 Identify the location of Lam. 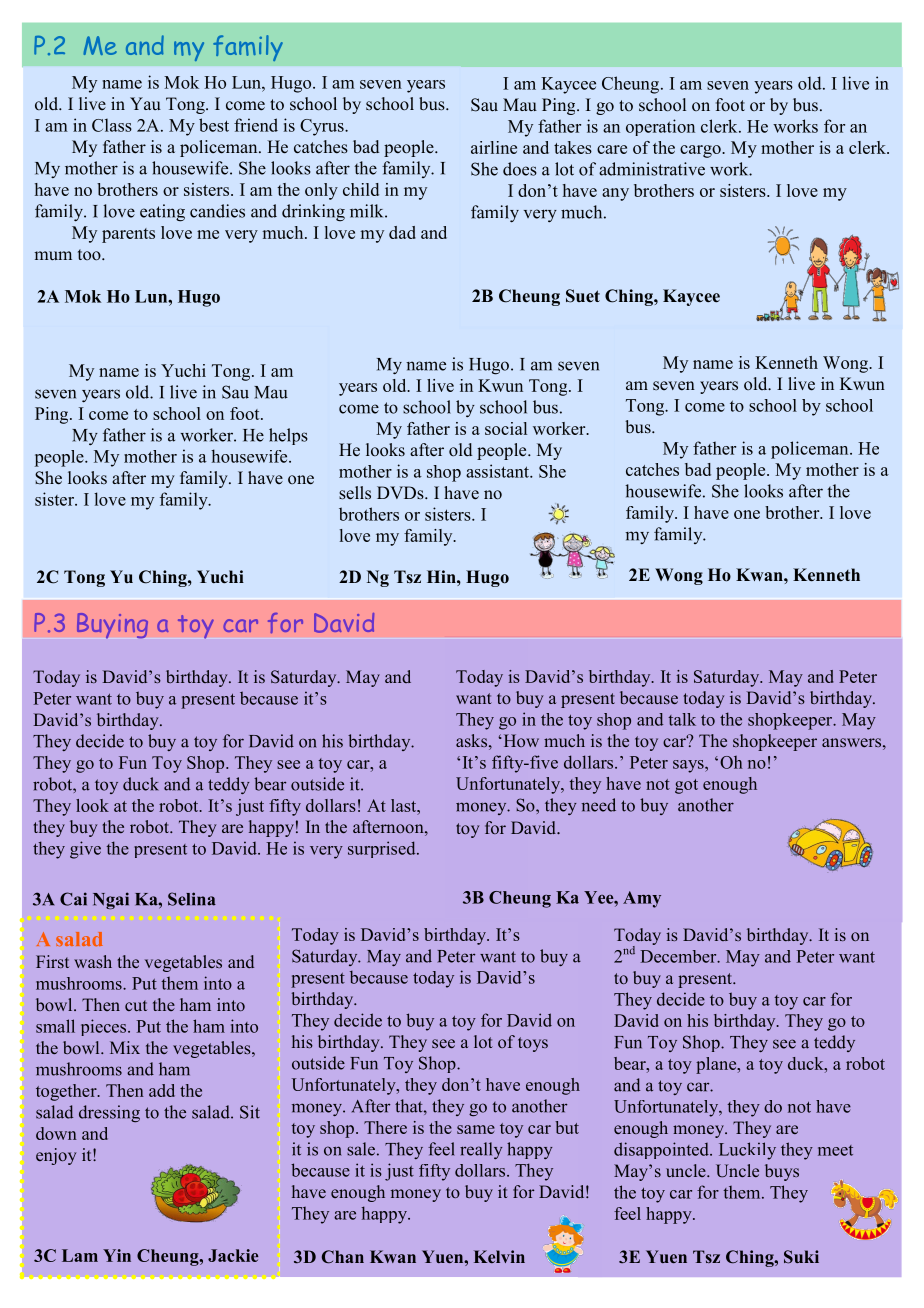
(80, 1255).
